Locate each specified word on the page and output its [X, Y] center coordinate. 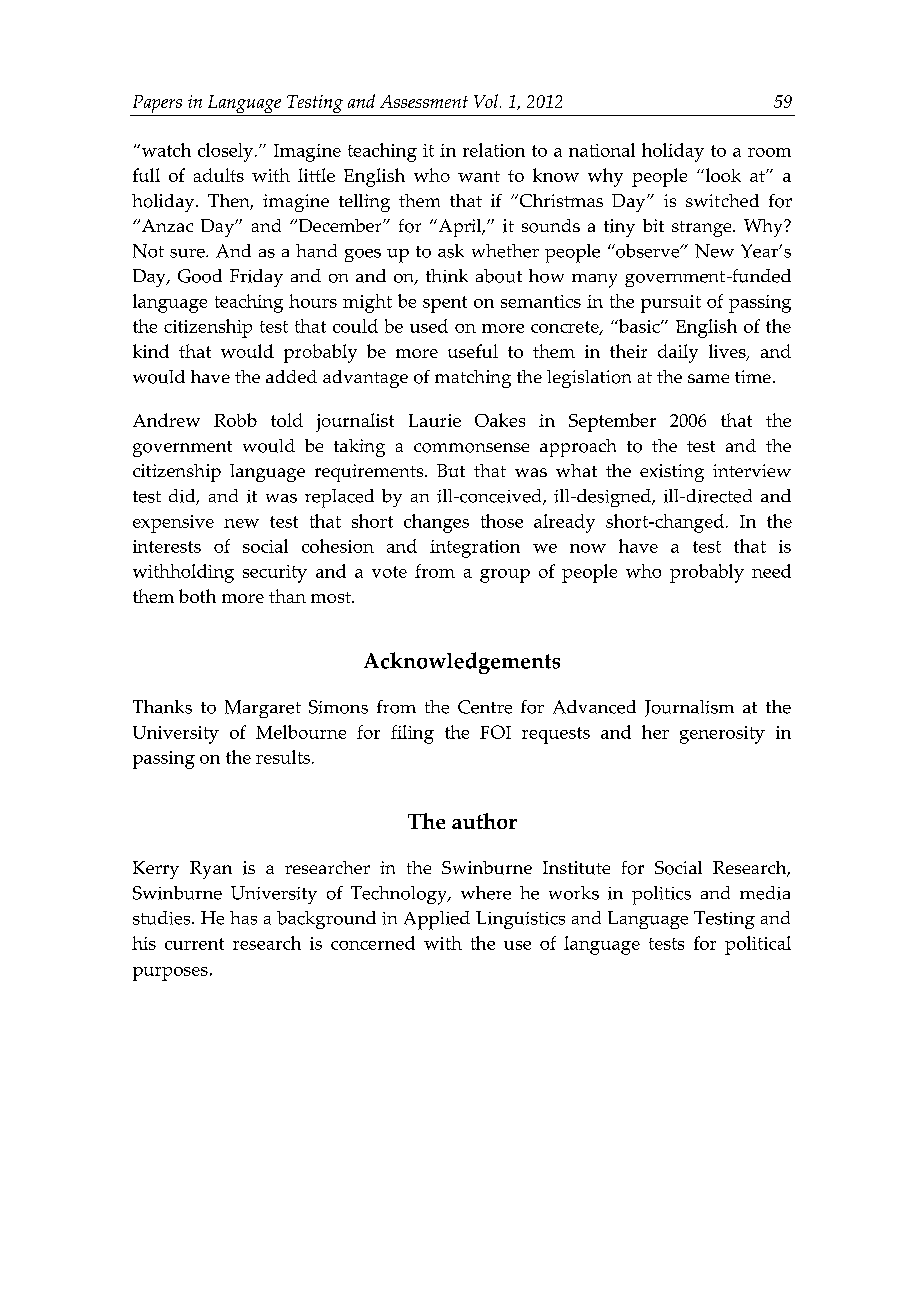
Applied [437, 920]
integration [475, 549]
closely [227, 152]
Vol [486, 101]
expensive [173, 524]
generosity [722, 735]
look [722, 175]
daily [678, 353]
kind [151, 351]
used [429, 326]
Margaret [263, 709]
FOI [495, 732]
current [194, 944]
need [771, 571]
